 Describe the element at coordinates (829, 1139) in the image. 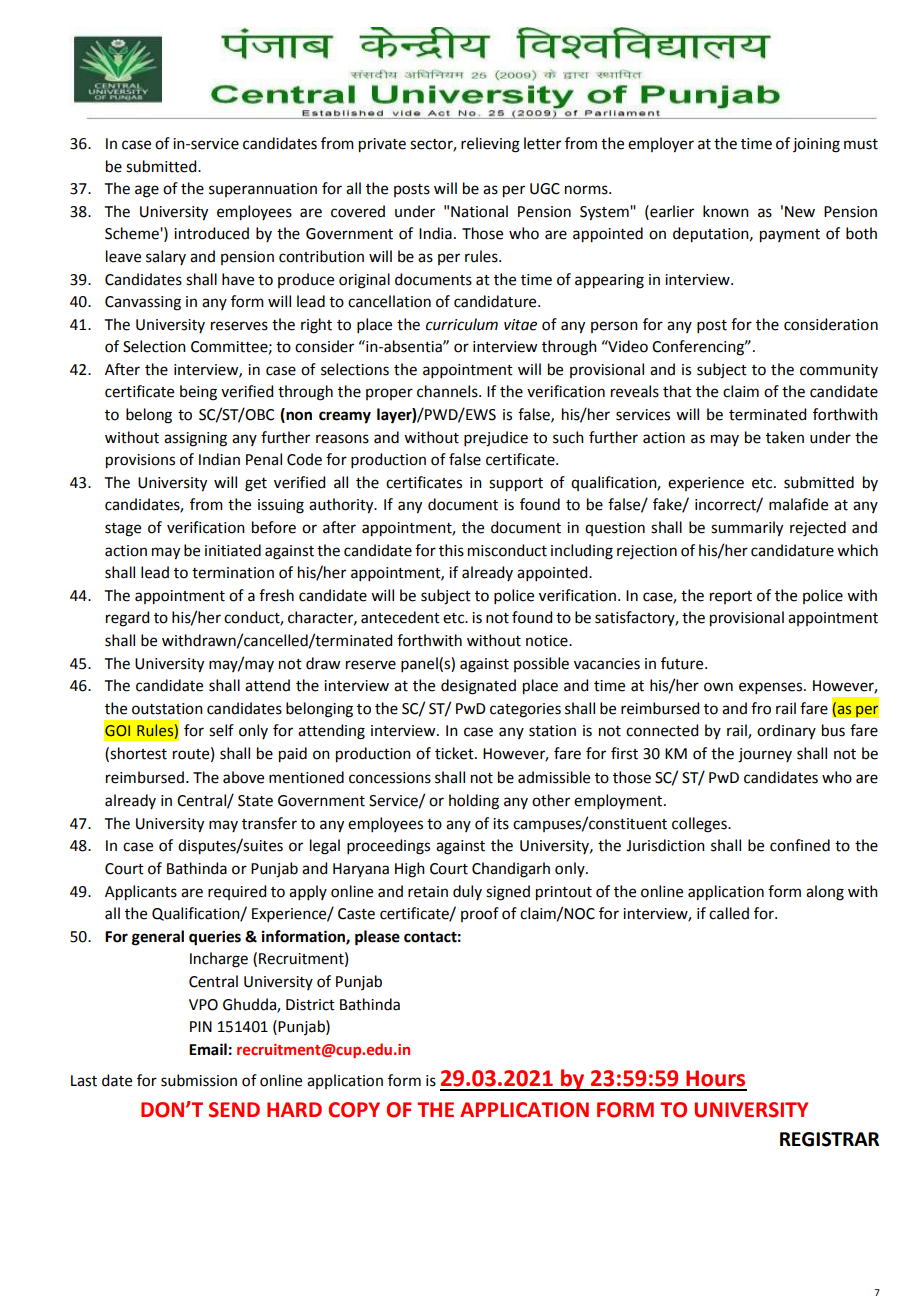

I see `REGISTRAR` at that location.
